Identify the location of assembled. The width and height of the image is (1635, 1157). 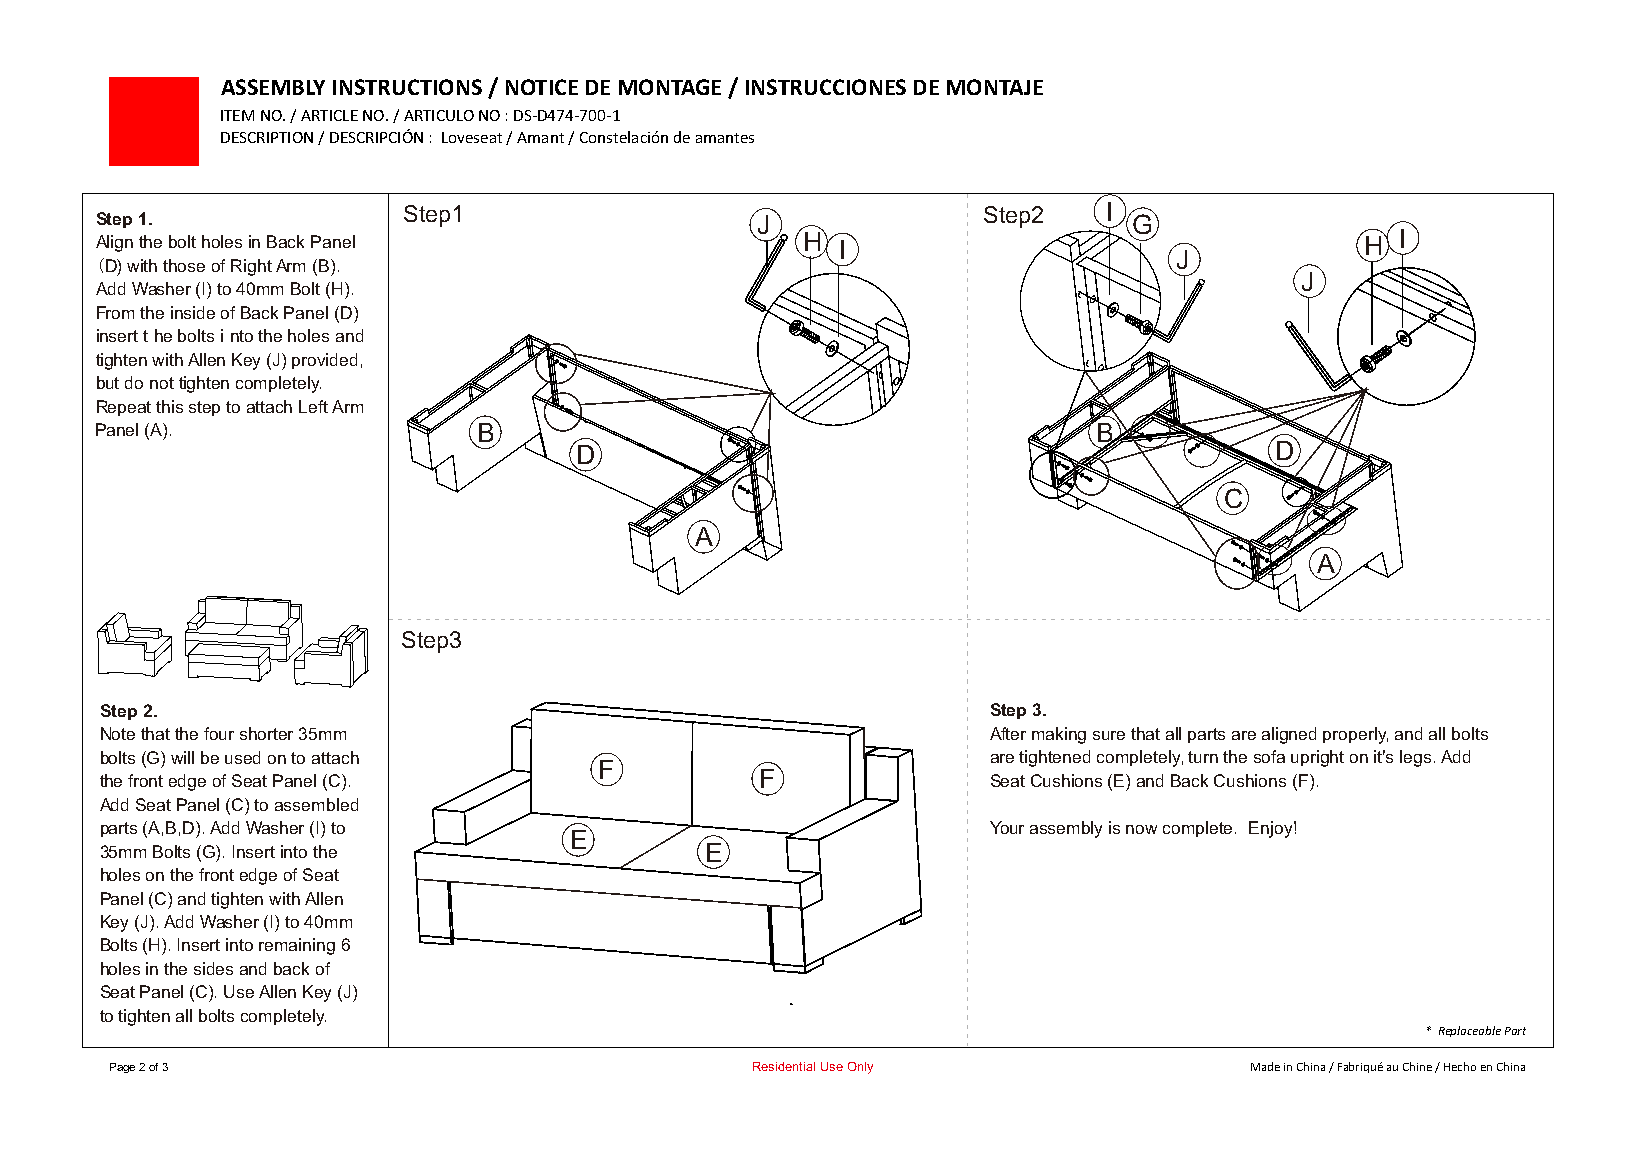
(316, 804).
